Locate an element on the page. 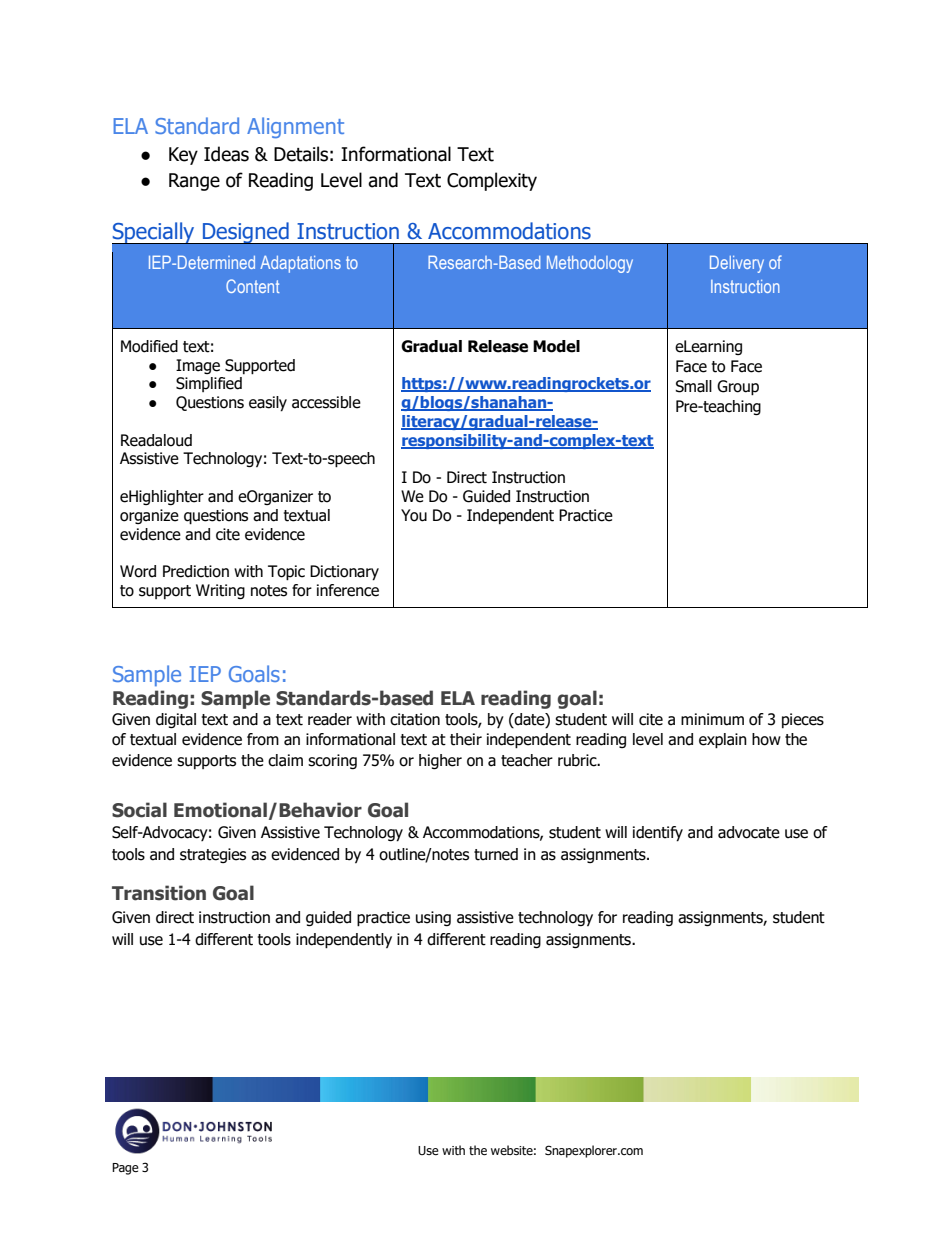 The width and height of the image is (952, 1233). Delivery is located at coordinates (737, 264).
